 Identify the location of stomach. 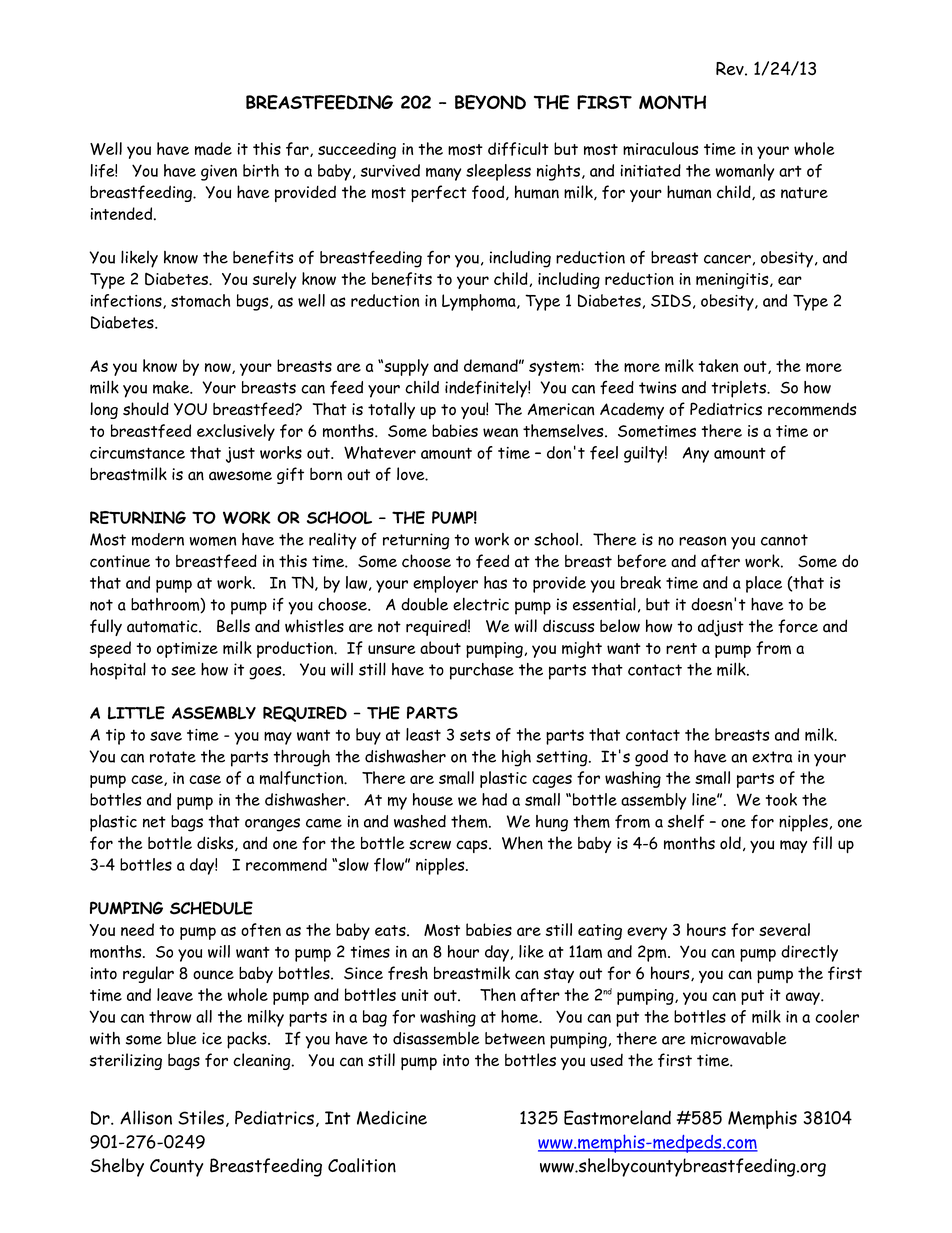
(200, 300).
